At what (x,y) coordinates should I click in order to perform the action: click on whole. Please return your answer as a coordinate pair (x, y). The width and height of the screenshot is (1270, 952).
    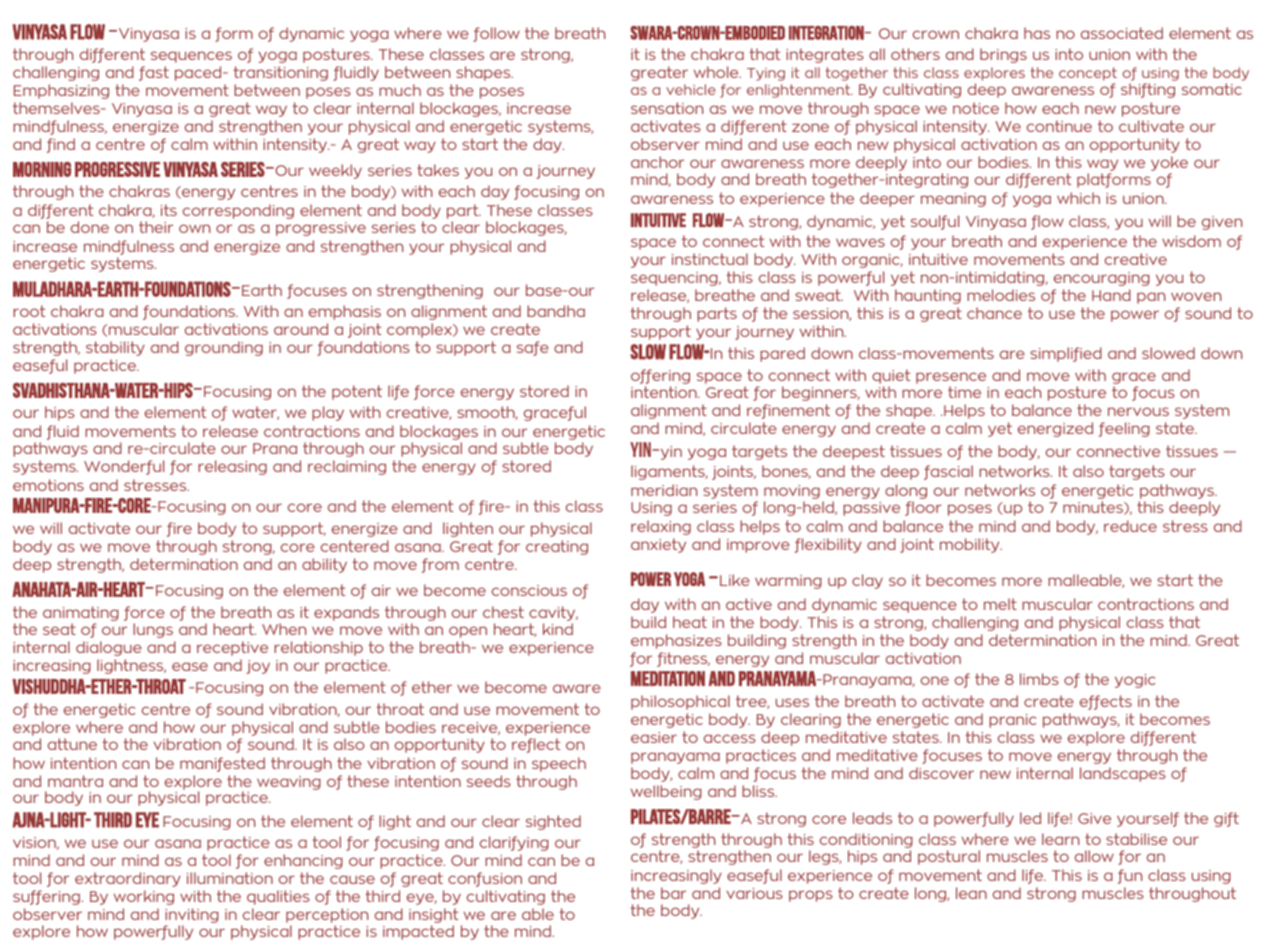
    Looking at the image, I should click on (717, 72).
